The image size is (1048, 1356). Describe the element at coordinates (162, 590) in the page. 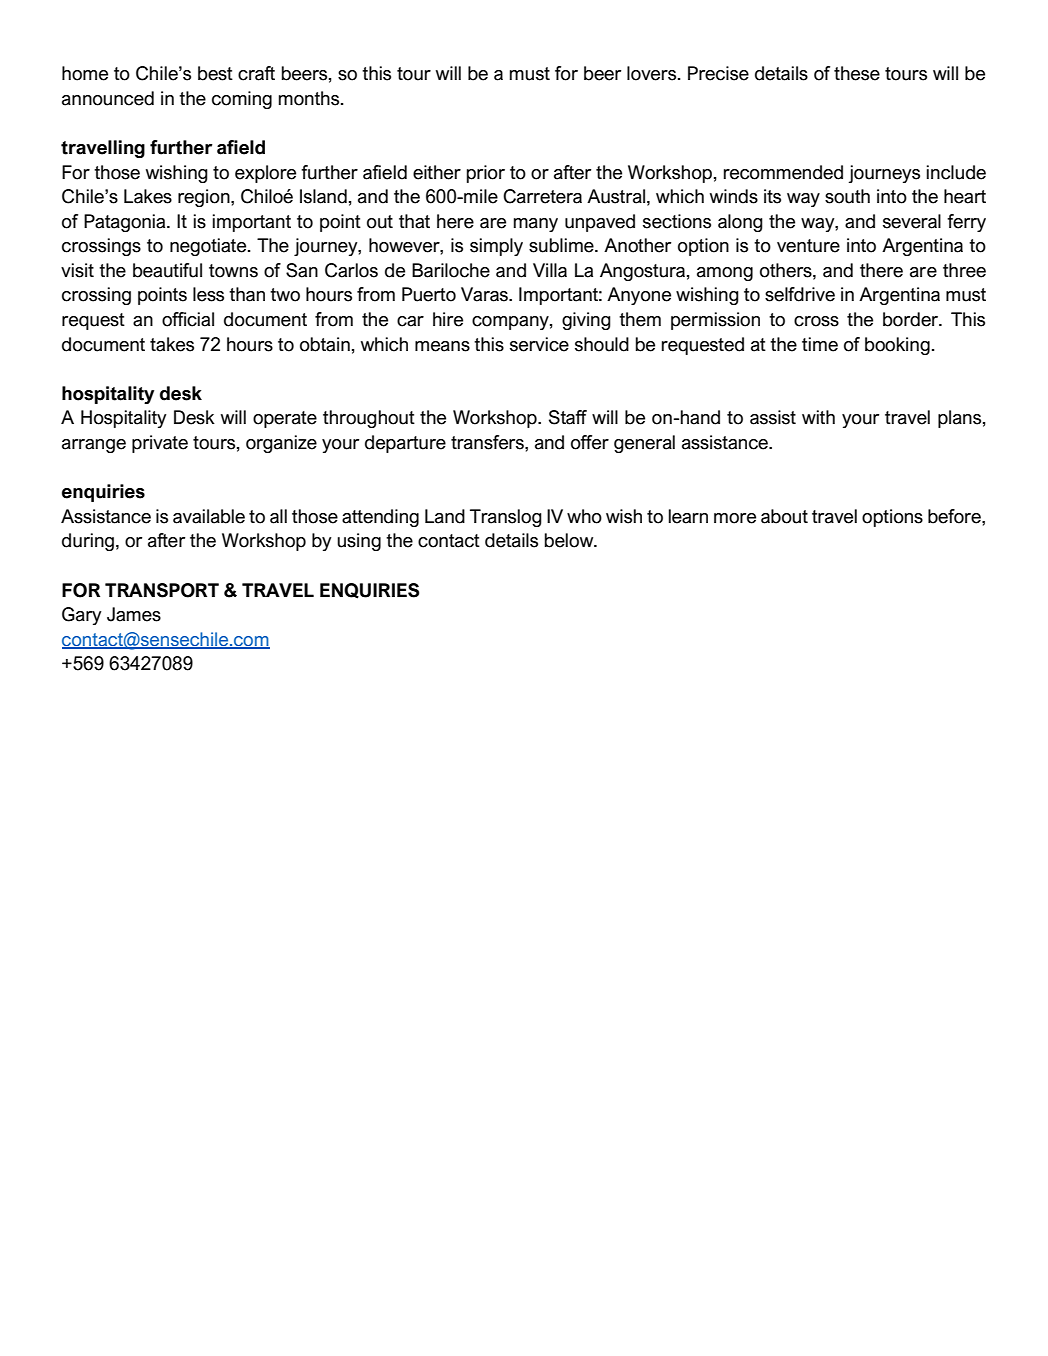

I see `TRANSPORT` at that location.
